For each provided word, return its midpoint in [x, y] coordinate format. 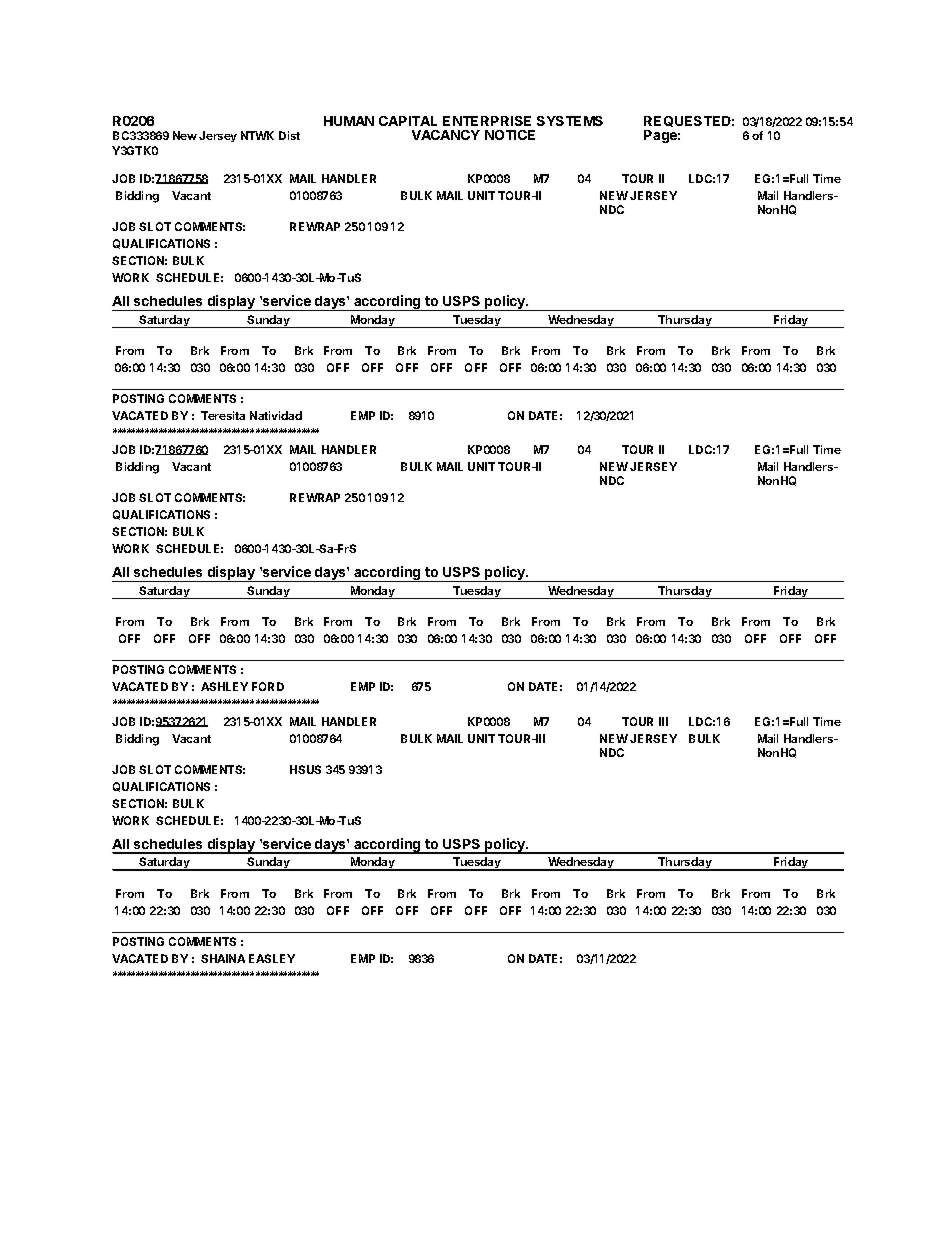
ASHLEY [224, 686]
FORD [268, 686]
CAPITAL [408, 121]
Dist [289, 135]
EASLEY [272, 958]
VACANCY [446, 135]
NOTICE [510, 135]
